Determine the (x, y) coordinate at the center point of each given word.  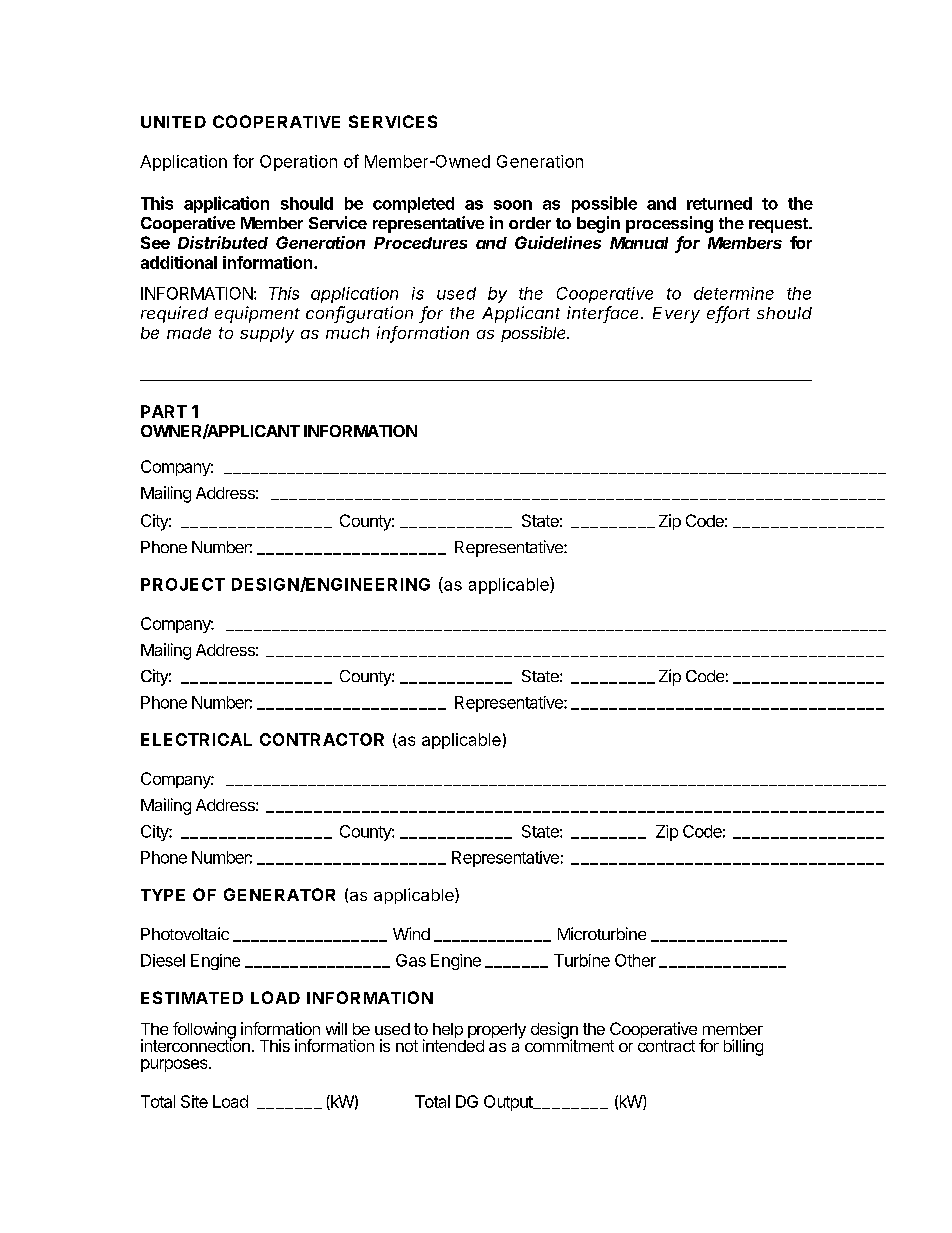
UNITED (173, 122)
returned (719, 203)
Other (635, 960)
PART (164, 411)
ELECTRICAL (196, 739)
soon (513, 205)
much (347, 333)
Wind (411, 933)
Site (194, 1101)
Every (676, 315)
